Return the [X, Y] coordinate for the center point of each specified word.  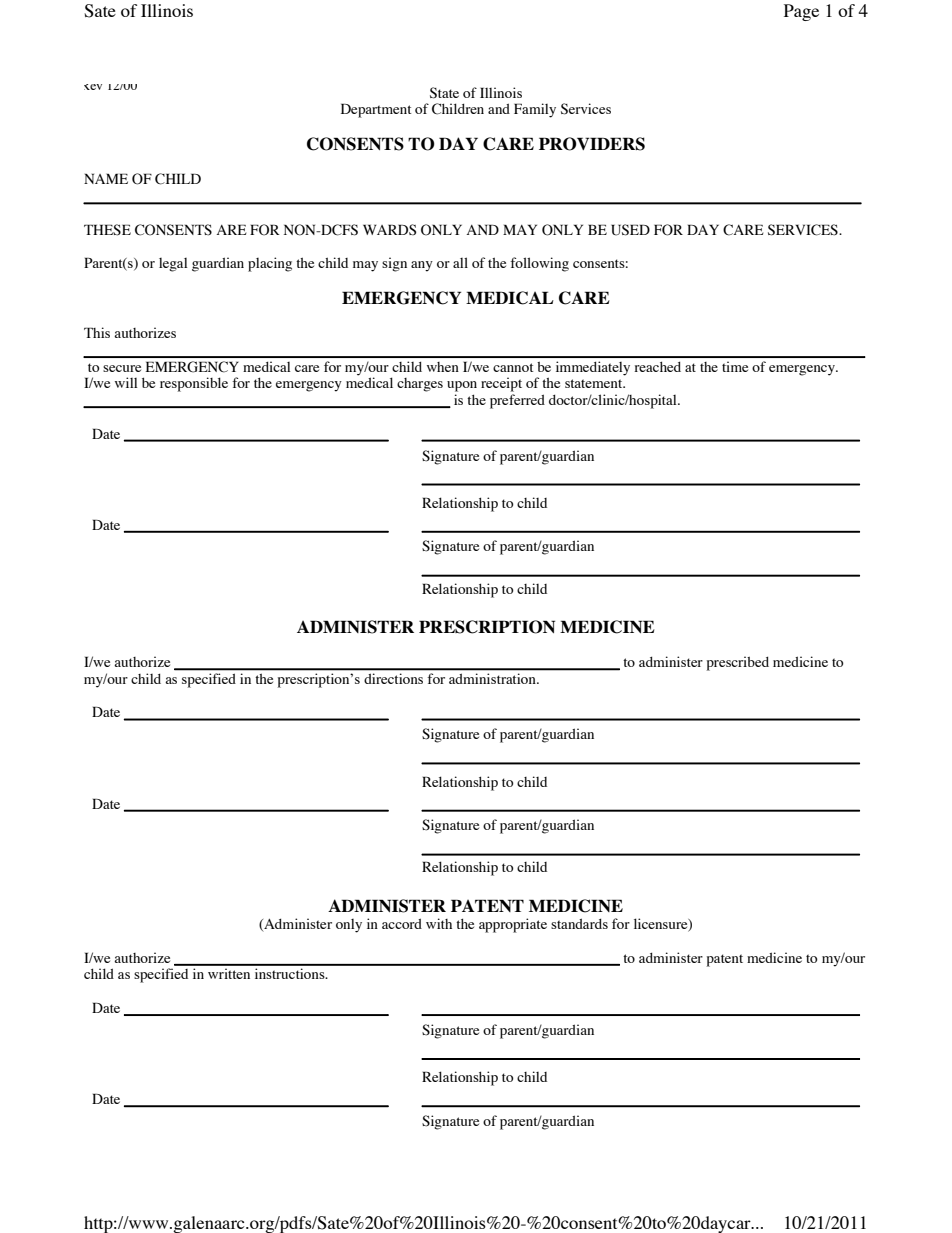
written [229, 973]
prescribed [738, 663]
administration [493, 679]
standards [579, 923]
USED [630, 230]
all [460, 262]
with [439, 923]
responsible [194, 384]
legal [173, 265]
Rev [93, 87]
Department [376, 110]
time [735, 367]
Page [801, 12]
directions [393, 679]
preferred [517, 401]
